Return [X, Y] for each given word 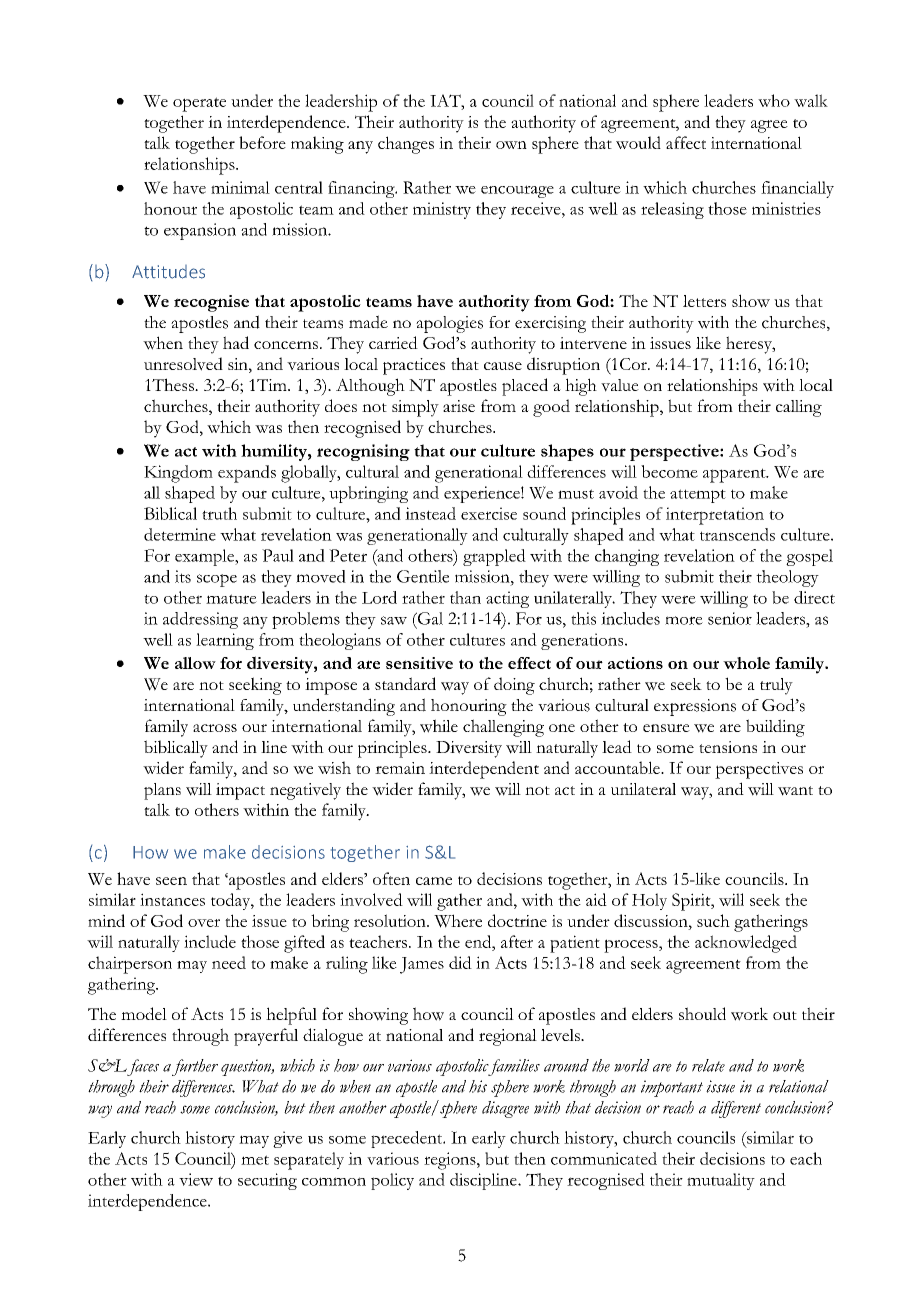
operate [199, 104]
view [196, 1179]
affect [686, 142]
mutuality [721, 1181]
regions [451, 1161]
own [511, 145]
